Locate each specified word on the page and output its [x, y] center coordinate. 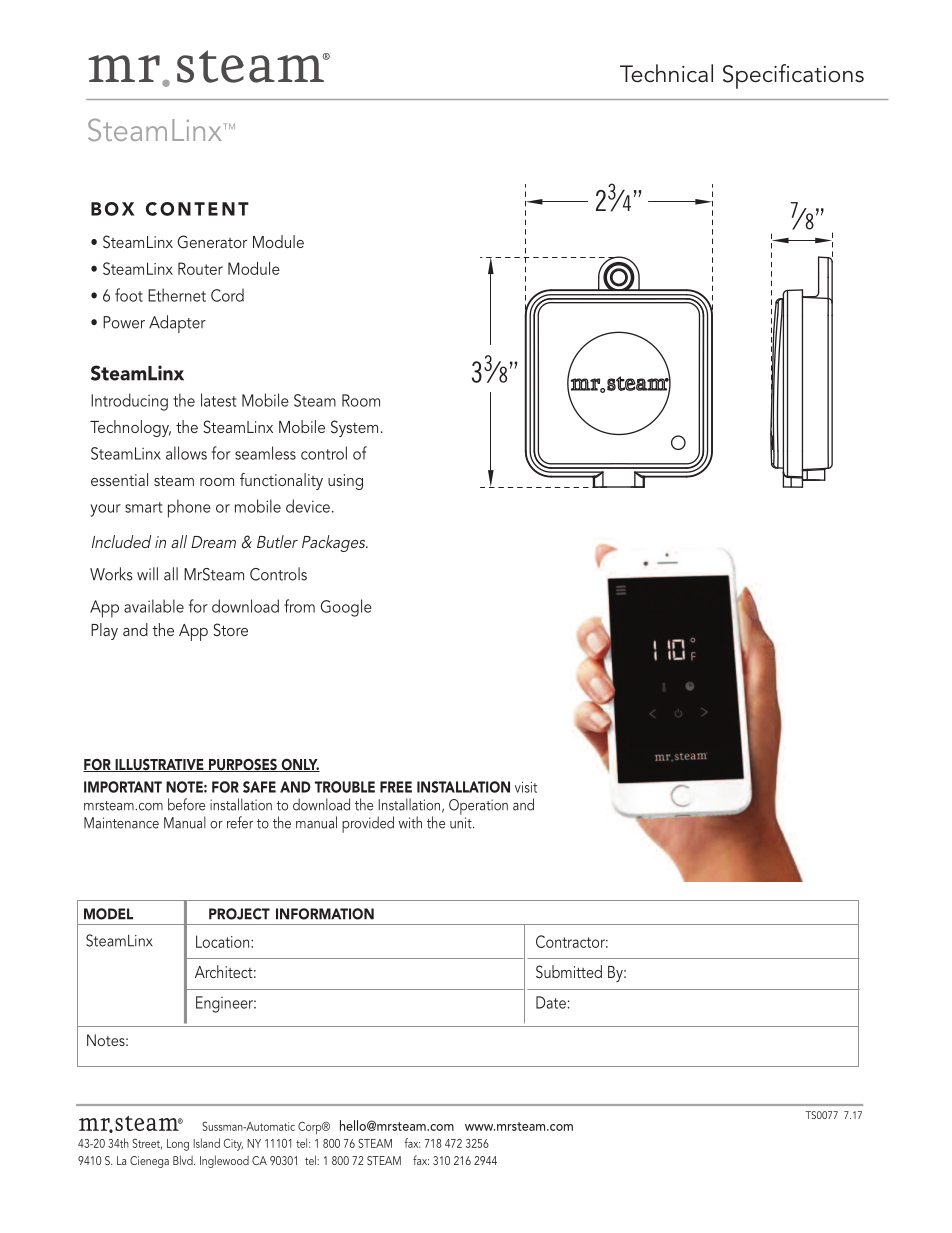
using [345, 482]
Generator [212, 242]
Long [178, 1145]
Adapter [177, 324]
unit [462, 823]
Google [346, 608]
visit [526, 787]
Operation [478, 807]
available [154, 606]
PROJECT [239, 914]
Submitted [569, 972]
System [354, 428]
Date [551, 1002]
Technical [666, 73]
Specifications [793, 76]
